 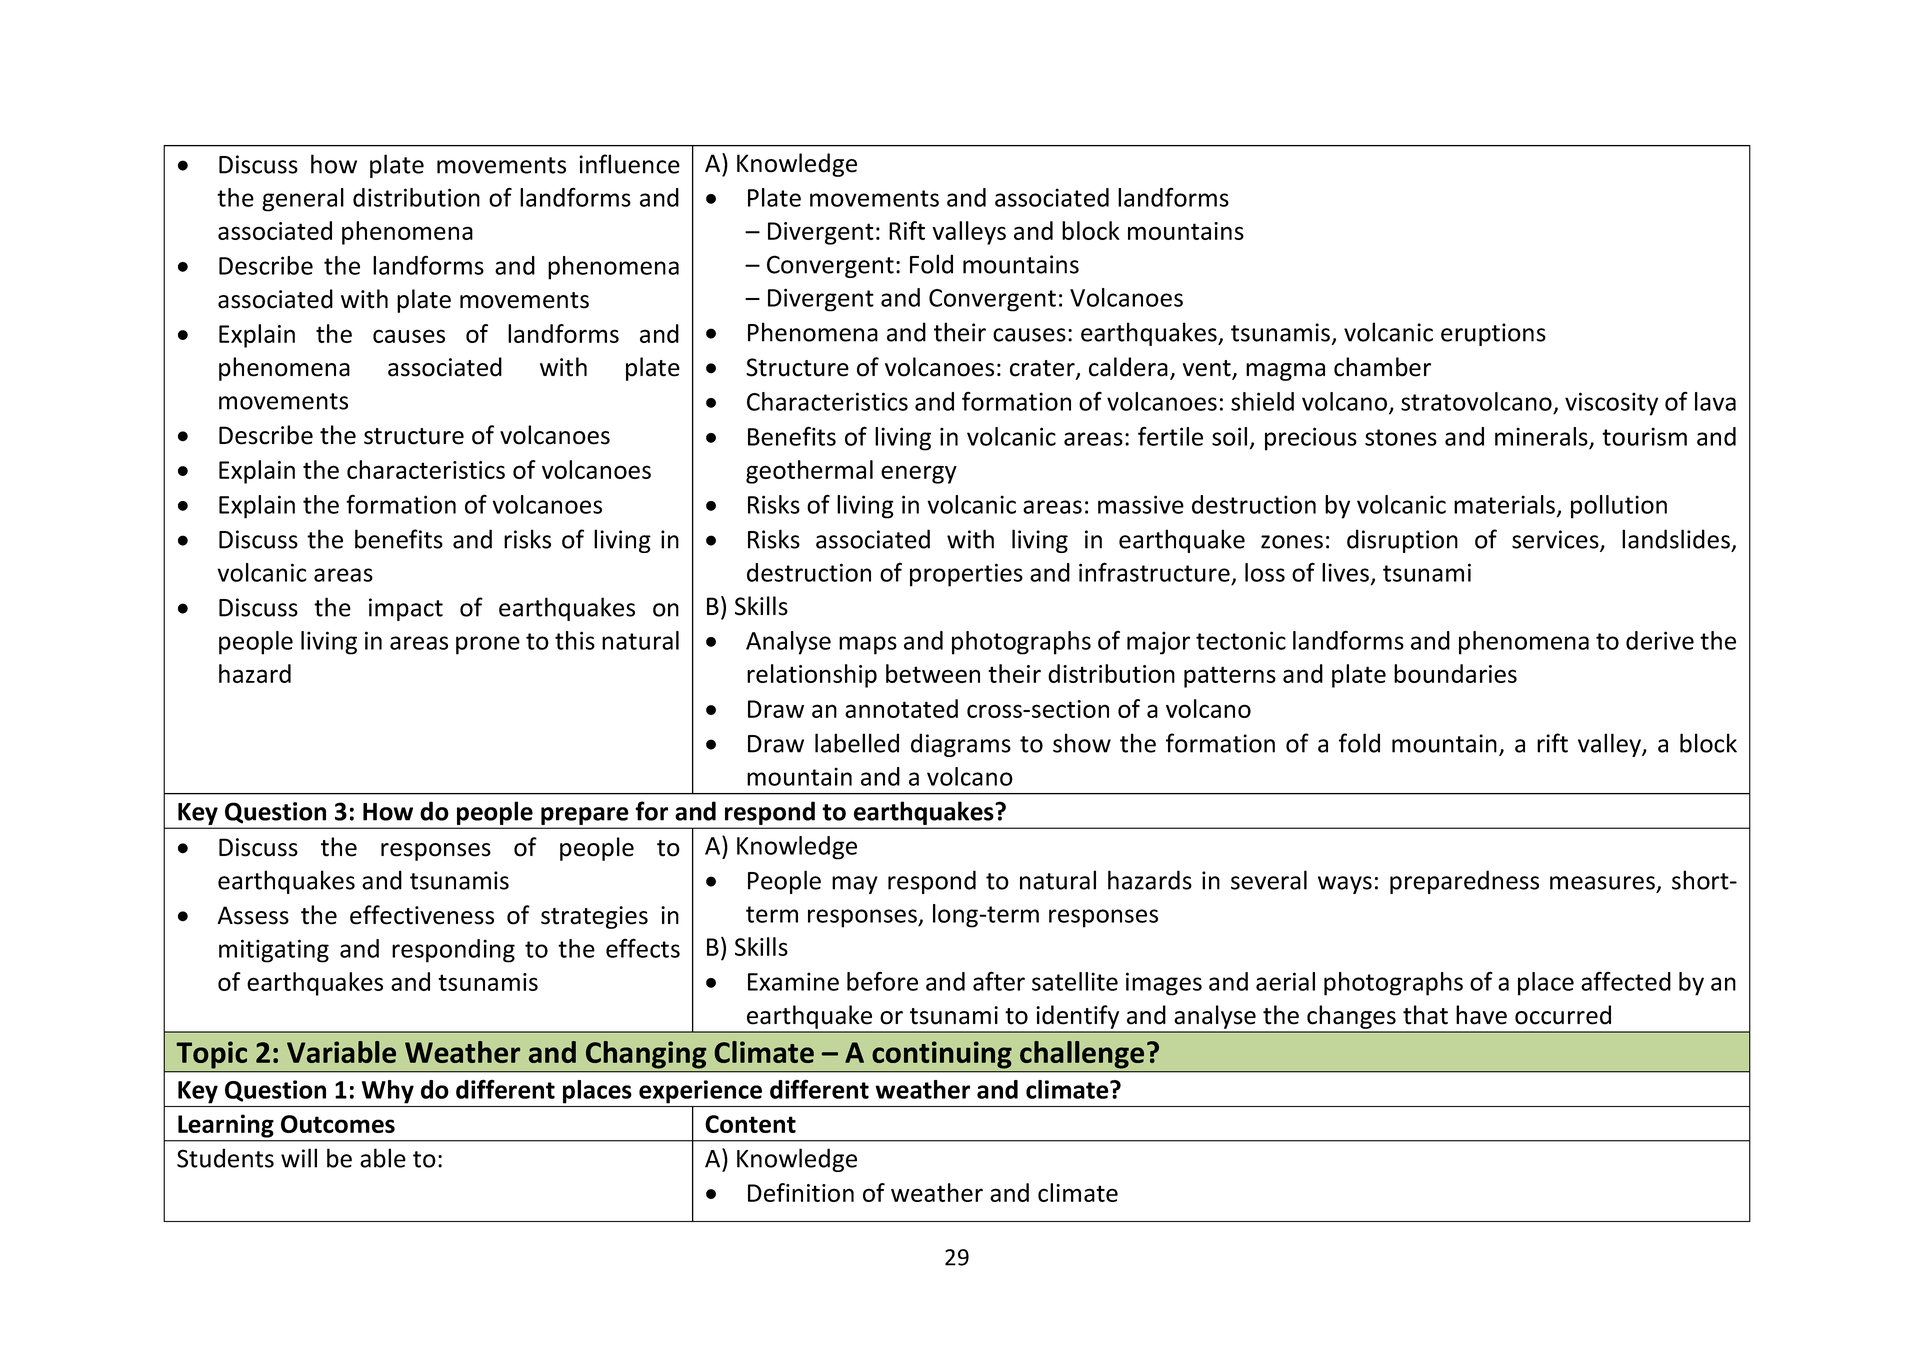 I want to click on affected, so click(x=1626, y=981).
